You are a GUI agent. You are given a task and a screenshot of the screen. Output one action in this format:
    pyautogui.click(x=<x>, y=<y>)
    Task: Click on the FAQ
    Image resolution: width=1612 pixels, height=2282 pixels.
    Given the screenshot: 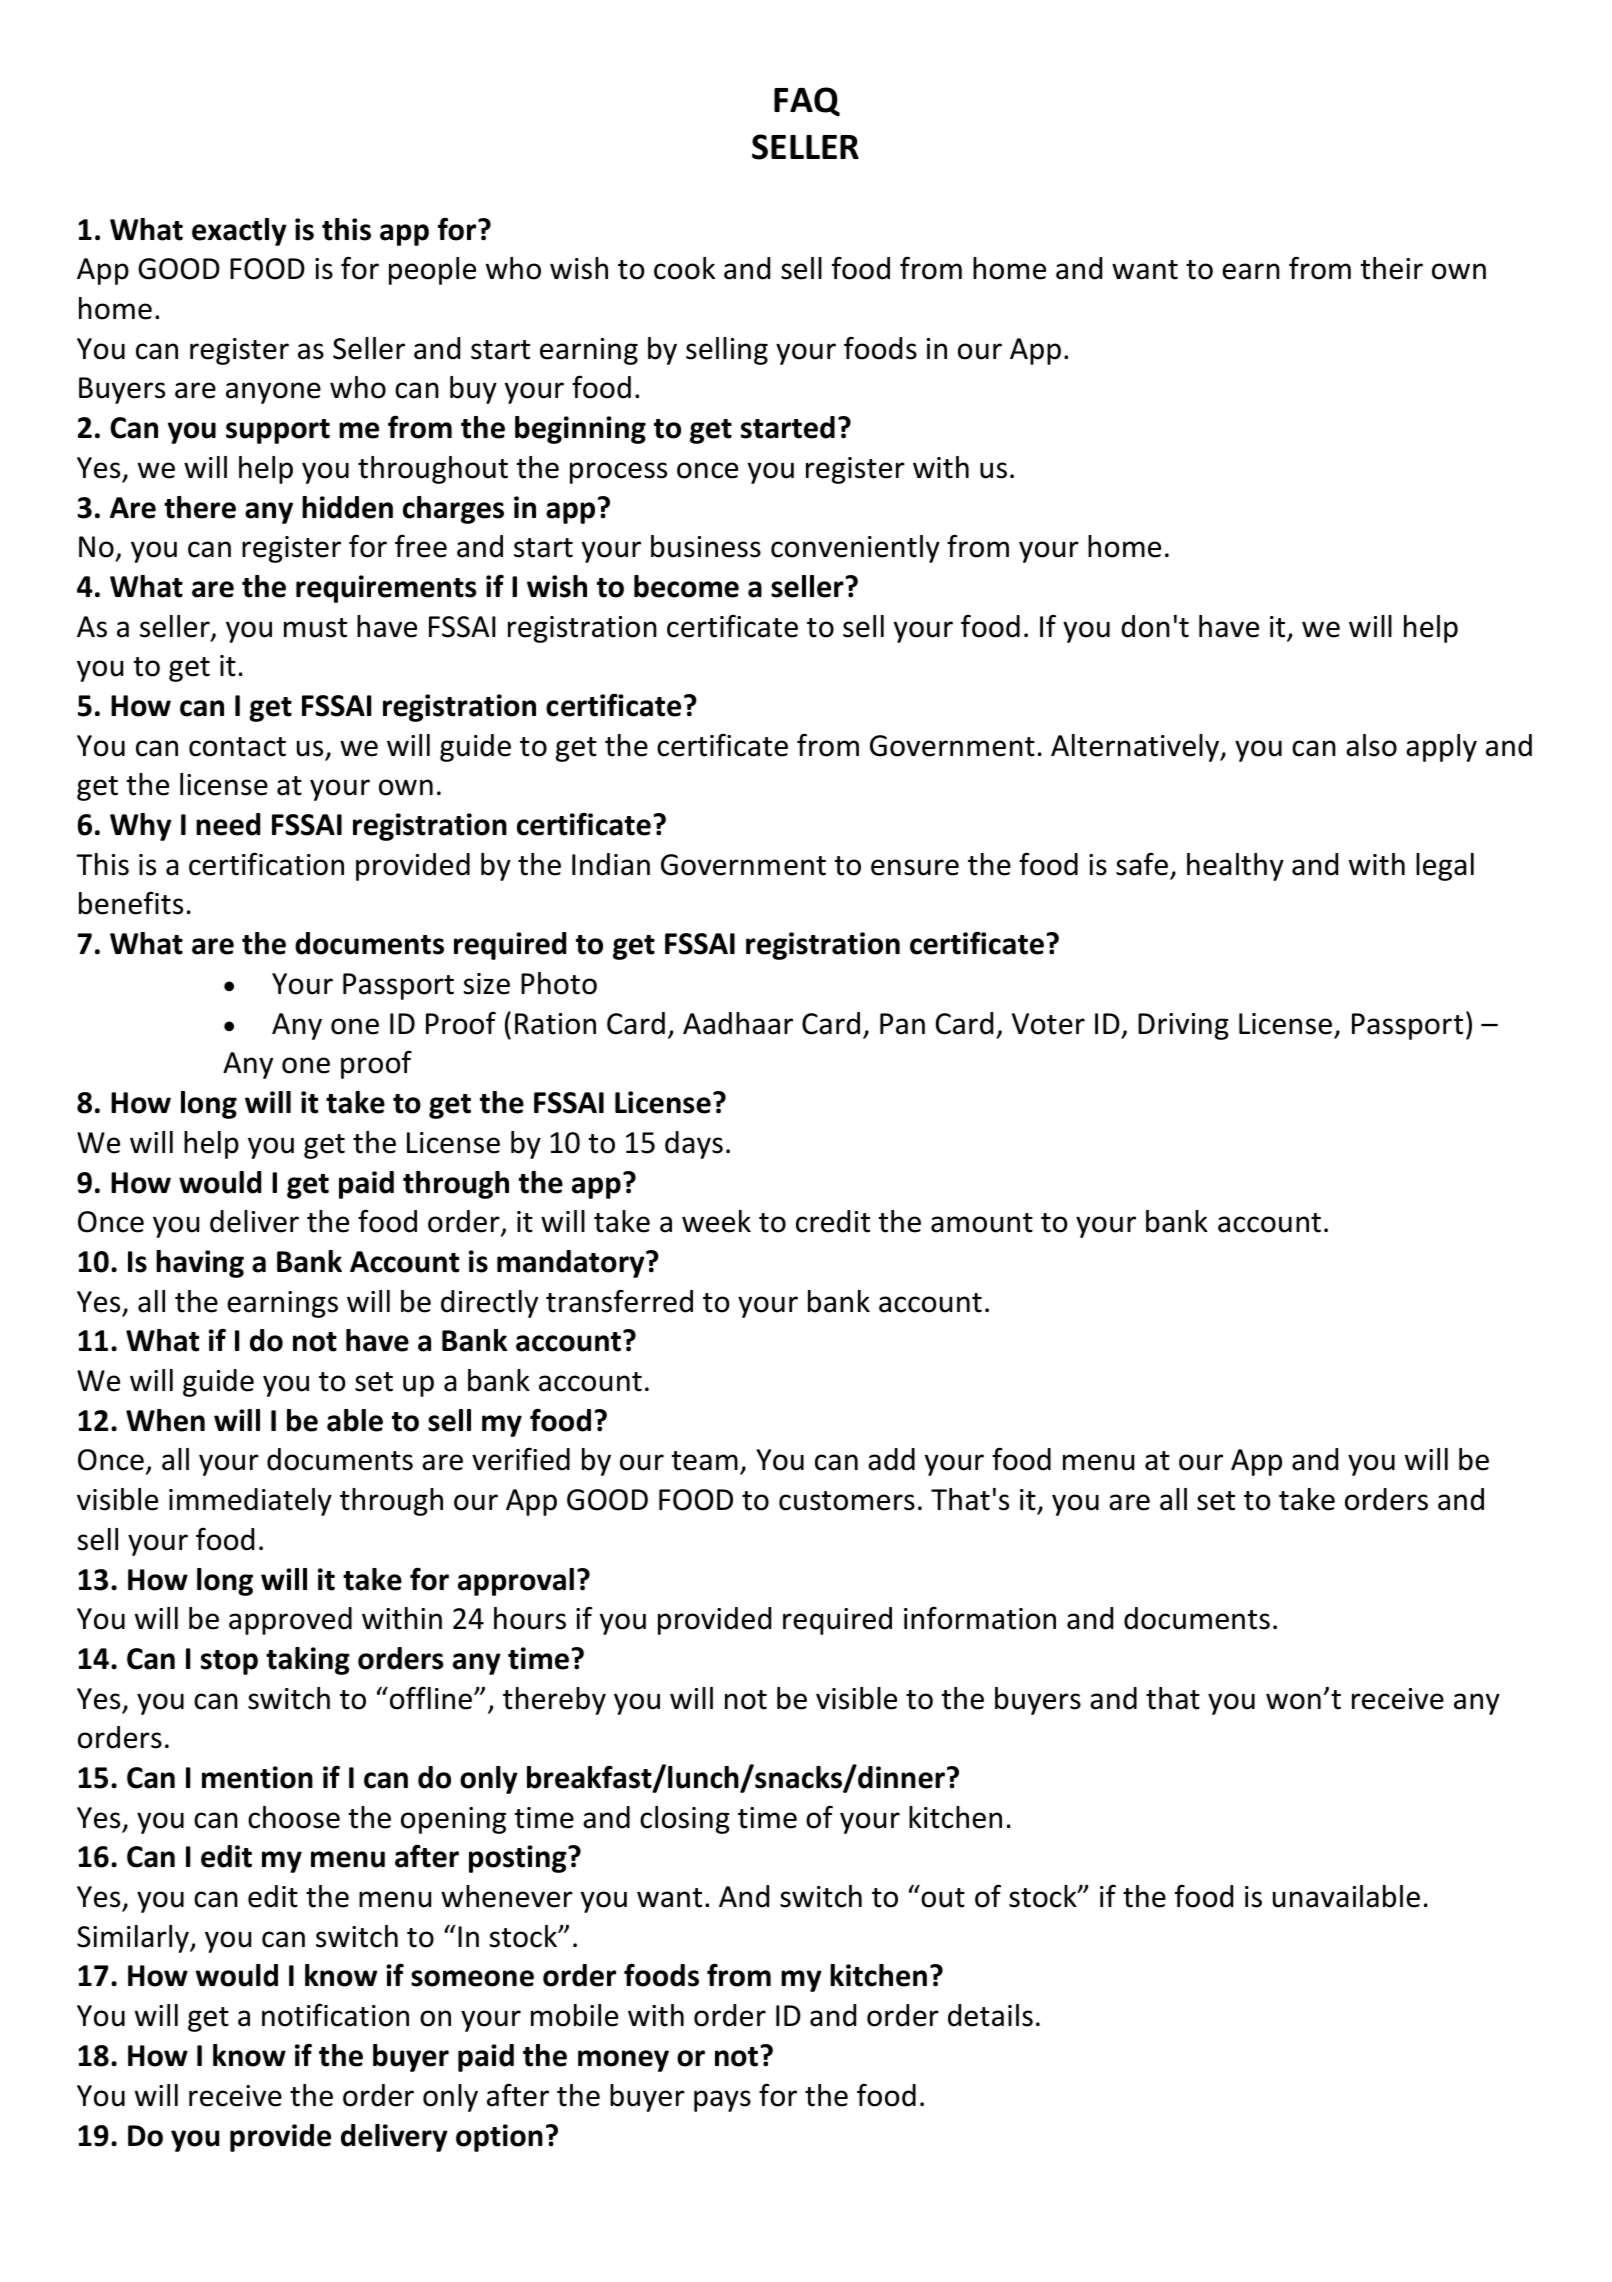 What is the action you would take?
    pyautogui.click(x=807, y=102)
